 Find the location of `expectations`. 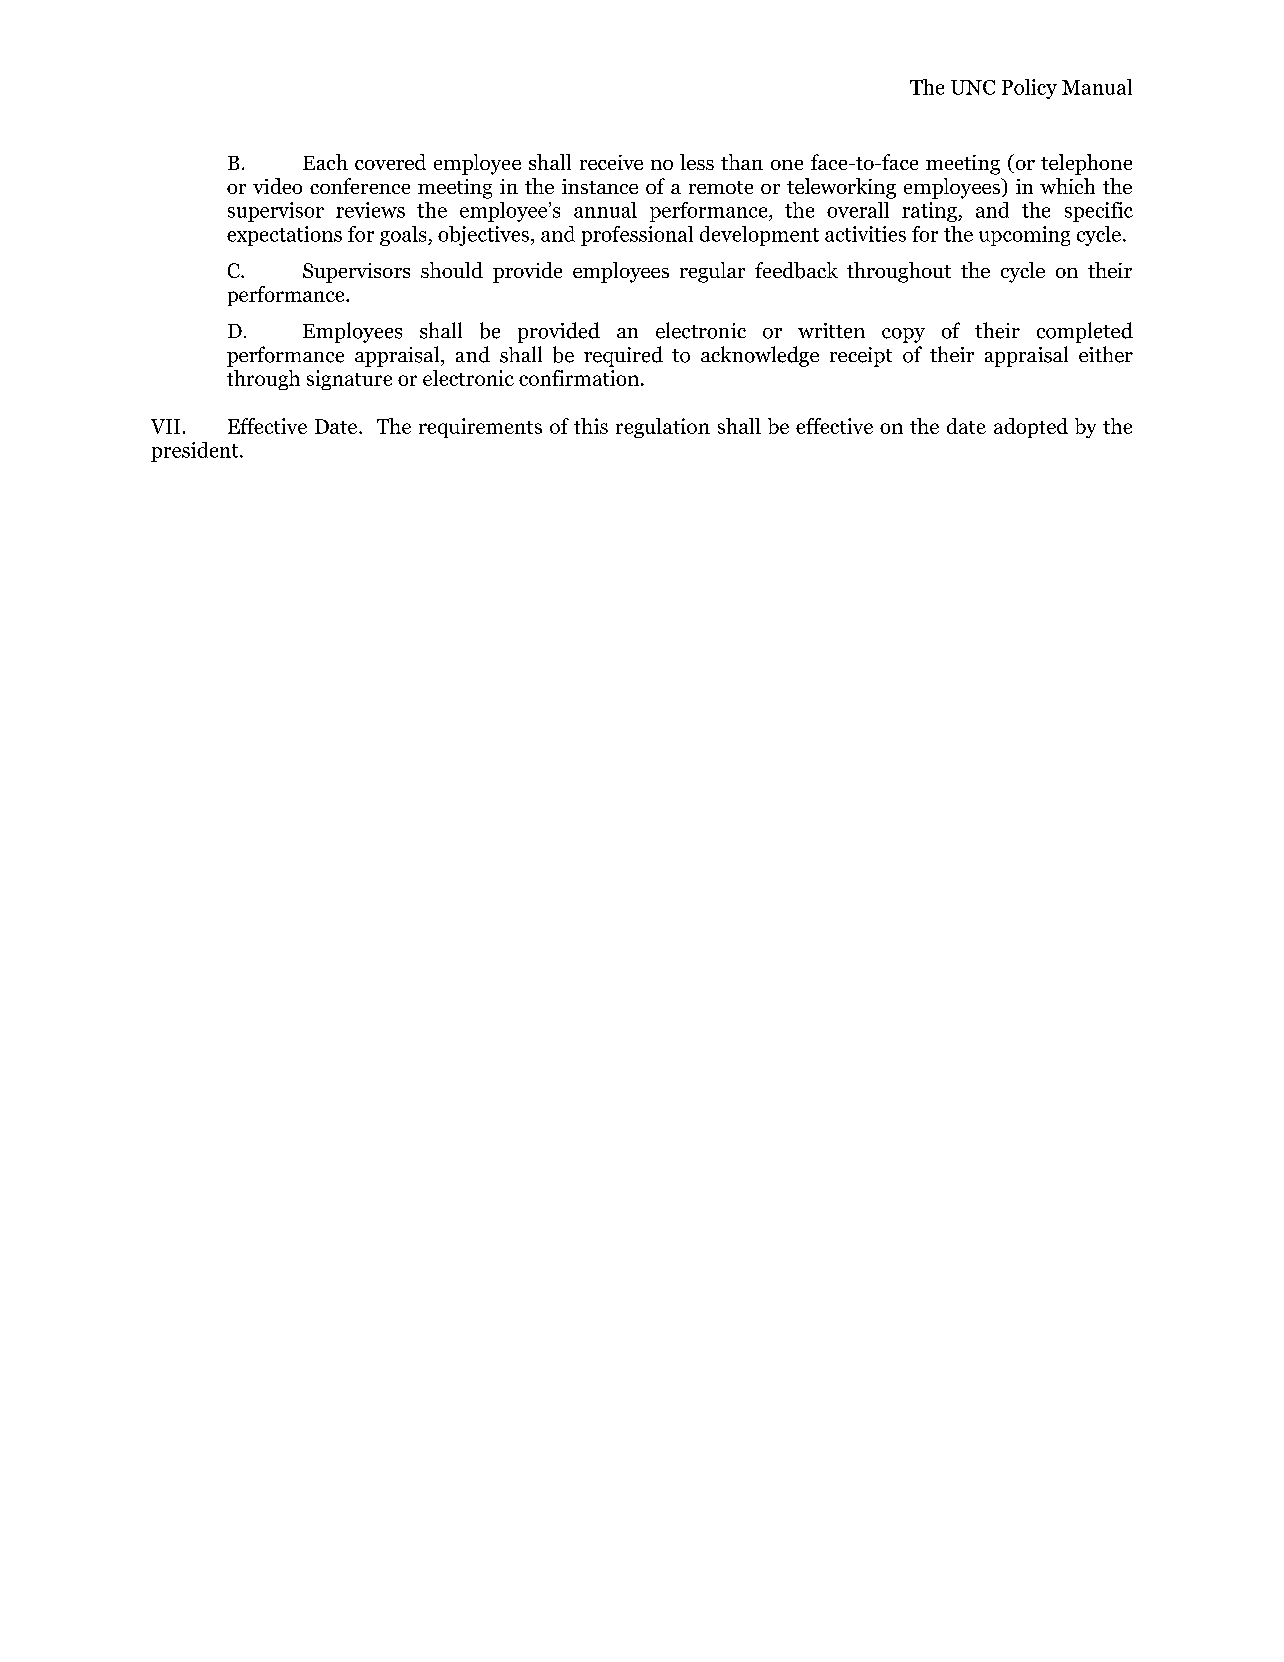

expectations is located at coordinates (284, 236).
